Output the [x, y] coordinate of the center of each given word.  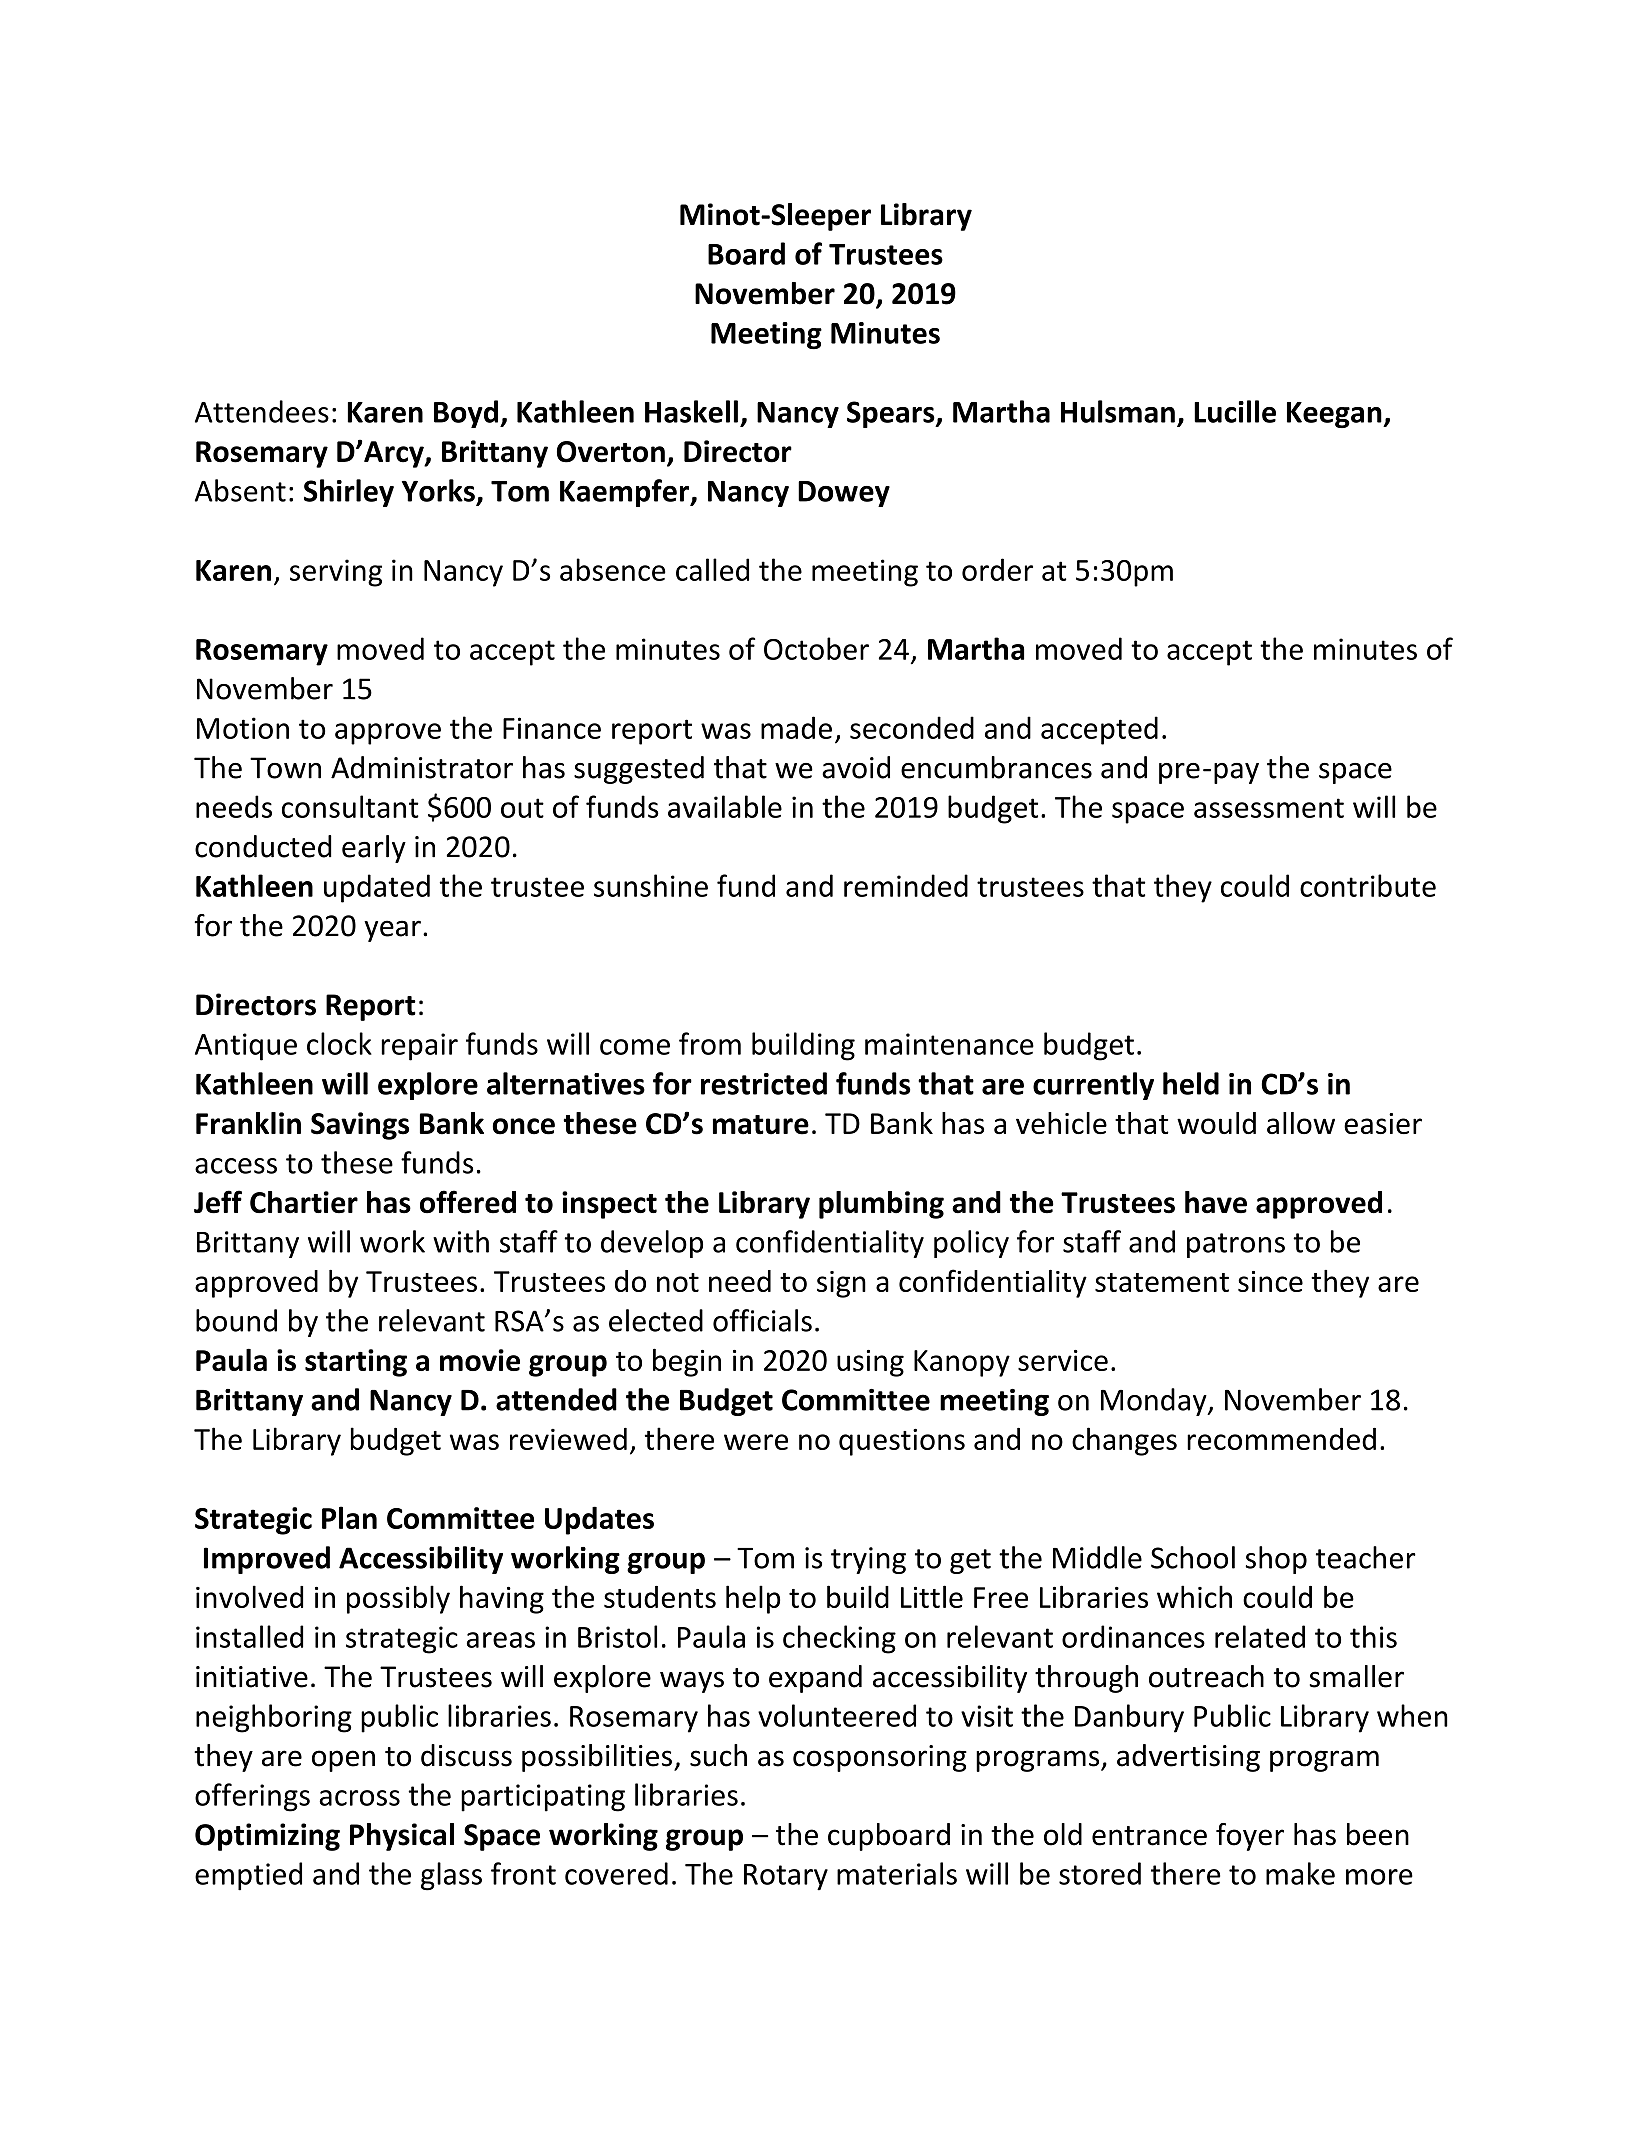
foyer [1250, 1837]
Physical [402, 1837]
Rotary [786, 1877]
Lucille [1235, 411]
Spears [892, 414]
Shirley [349, 493]
